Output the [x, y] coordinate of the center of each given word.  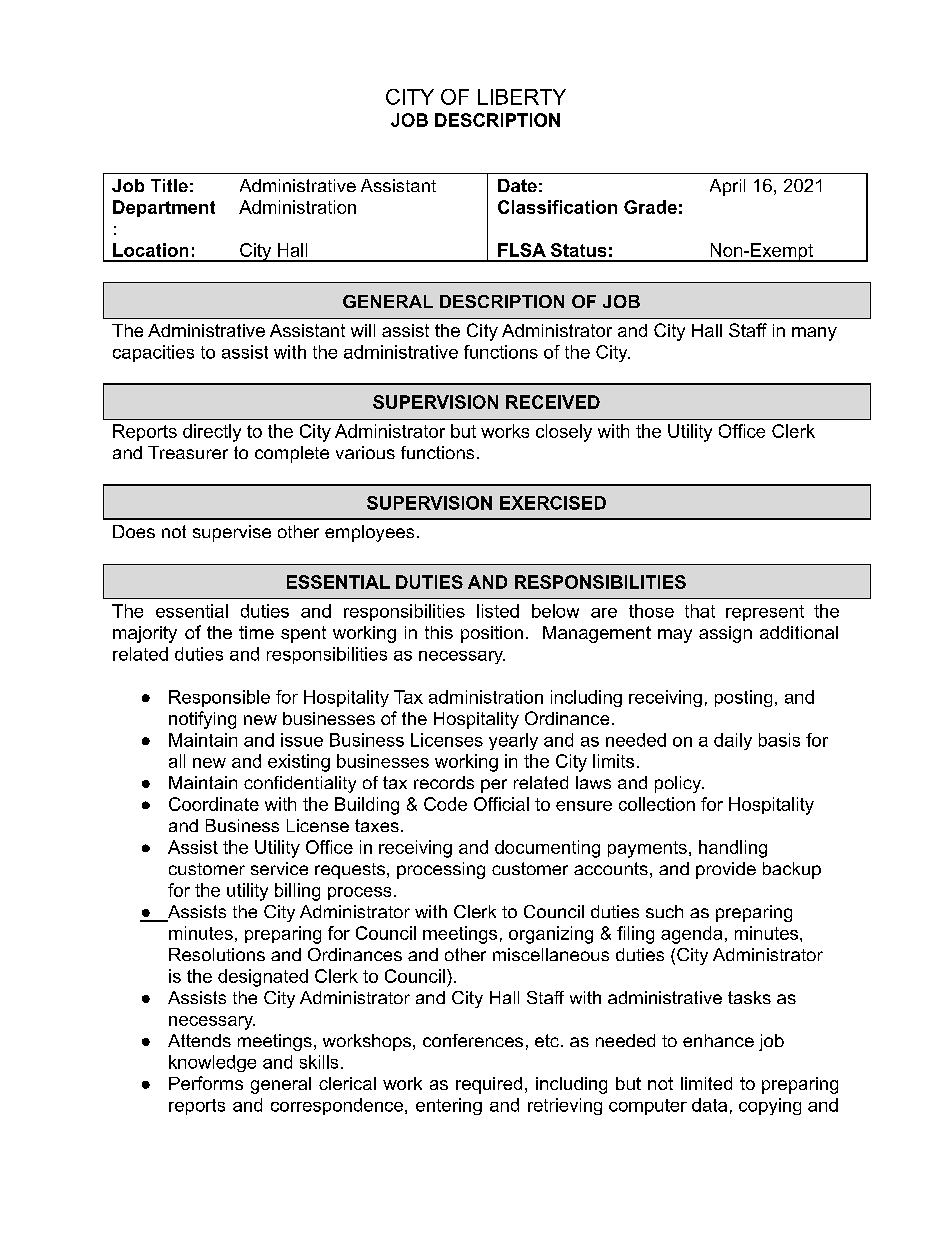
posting [743, 698]
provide [726, 870]
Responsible [219, 698]
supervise [232, 533]
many [814, 334]
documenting [547, 849]
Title [169, 185]
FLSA [522, 250]
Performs [206, 1083]
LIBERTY [522, 97]
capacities [153, 353]
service [279, 868]
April [727, 187]
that [700, 611]
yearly [513, 741]
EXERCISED [553, 503]
